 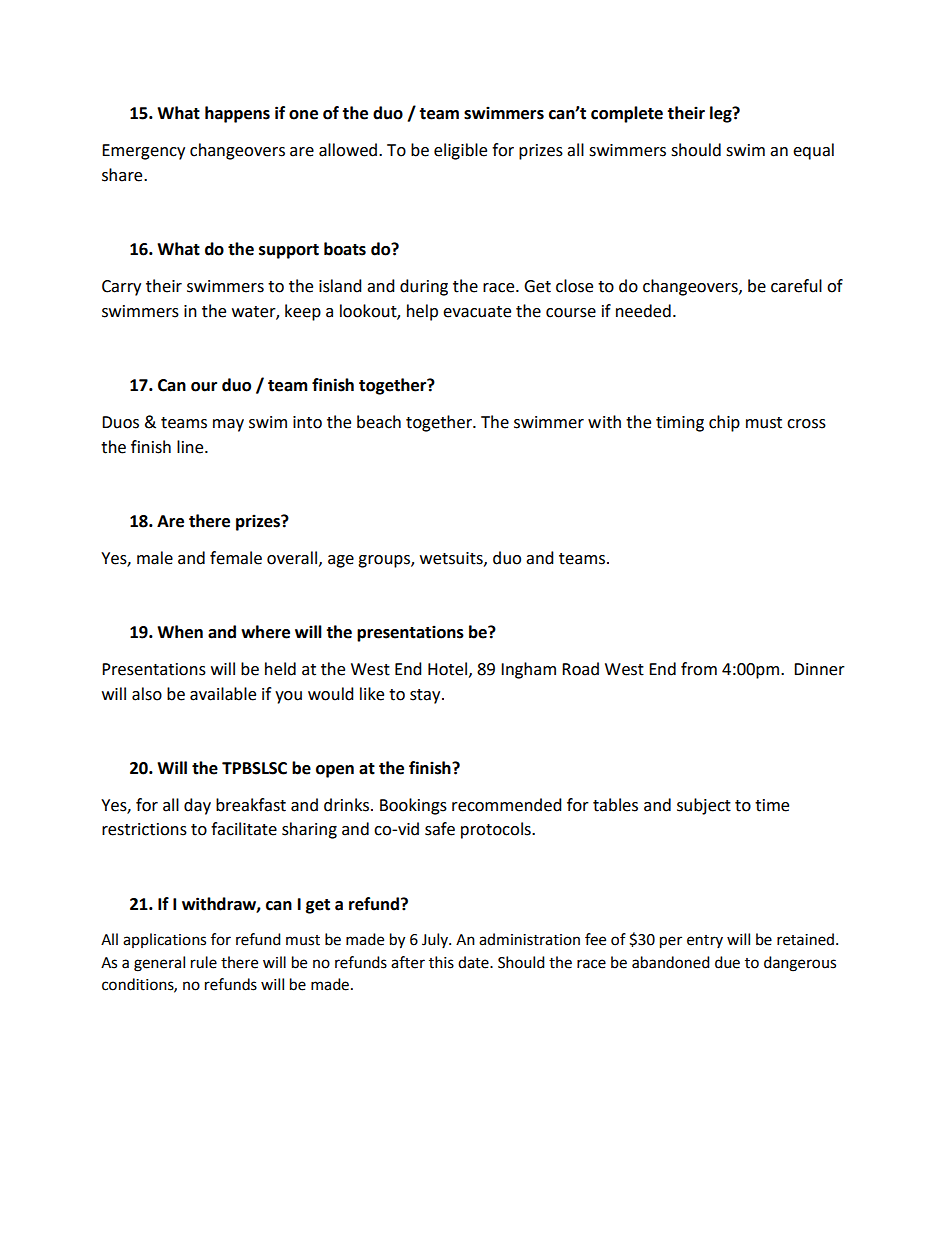 I want to click on from, so click(x=699, y=669).
